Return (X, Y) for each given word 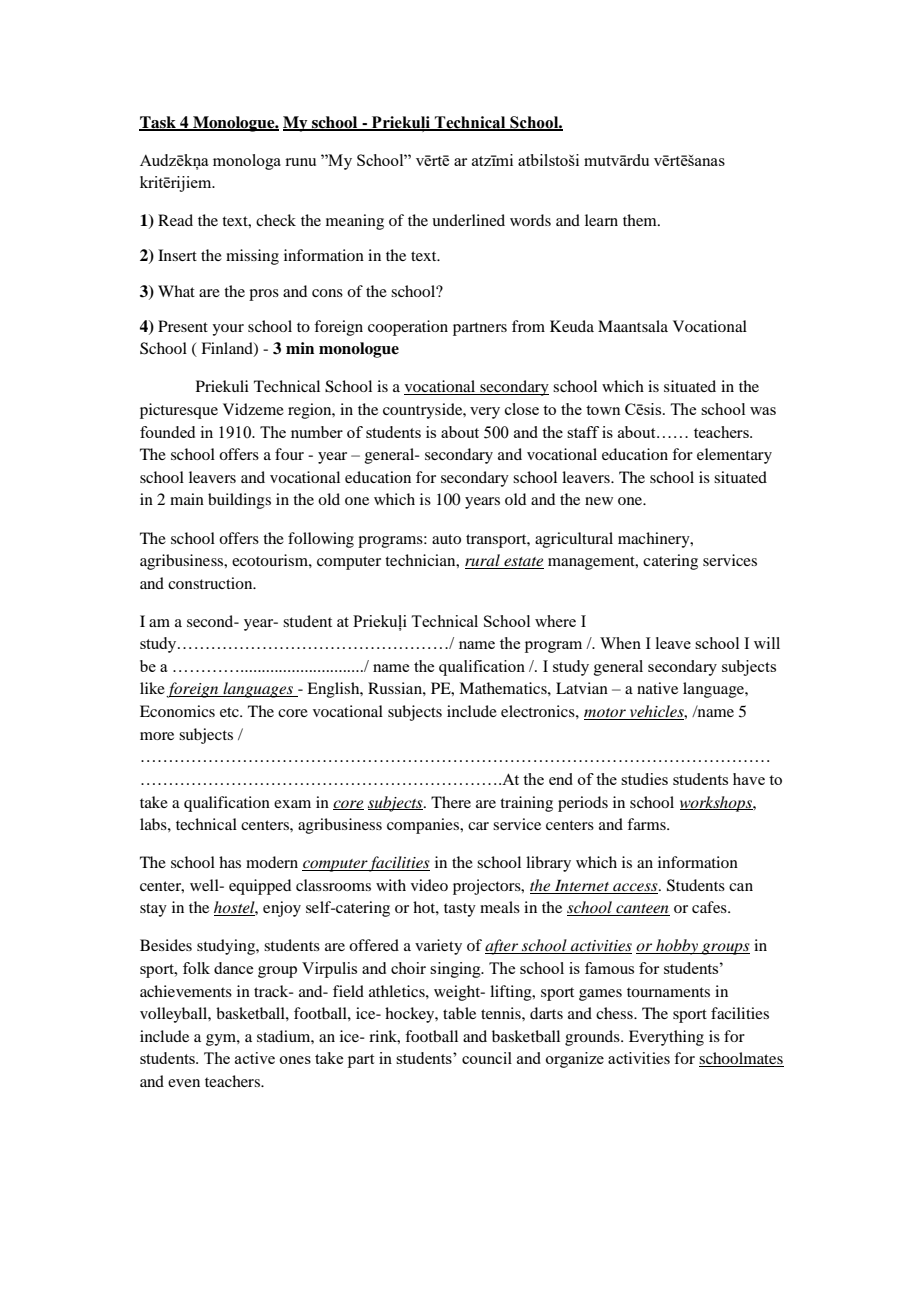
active (255, 1058)
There (451, 802)
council (487, 1058)
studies (644, 779)
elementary (734, 456)
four (289, 454)
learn (601, 220)
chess (615, 1013)
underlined (468, 220)
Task (158, 123)
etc (230, 712)
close (522, 409)
